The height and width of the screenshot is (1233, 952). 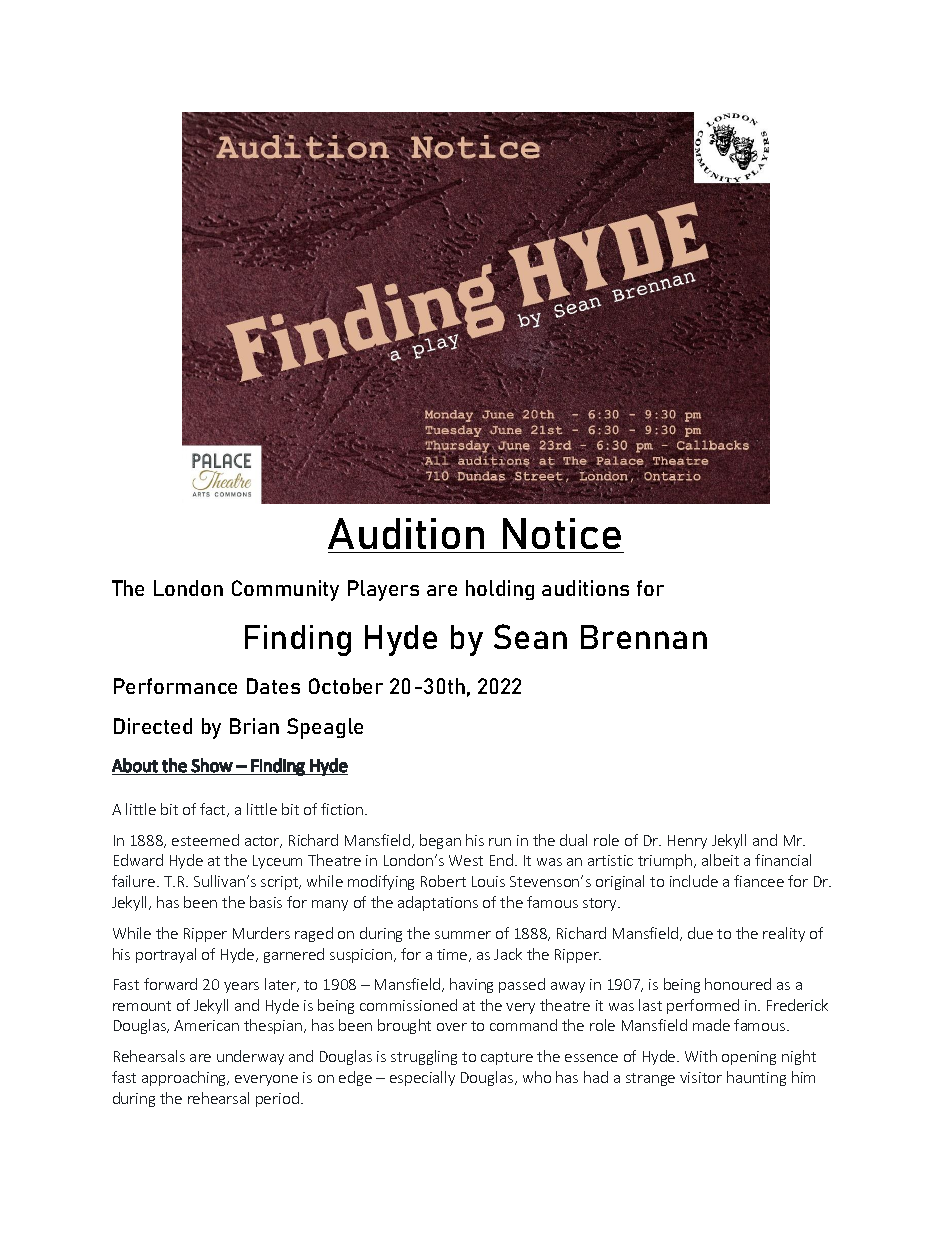 What do you see at coordinates (500, 590) in the screenshot?
I see `holding` at bounding box center [500, 590].
